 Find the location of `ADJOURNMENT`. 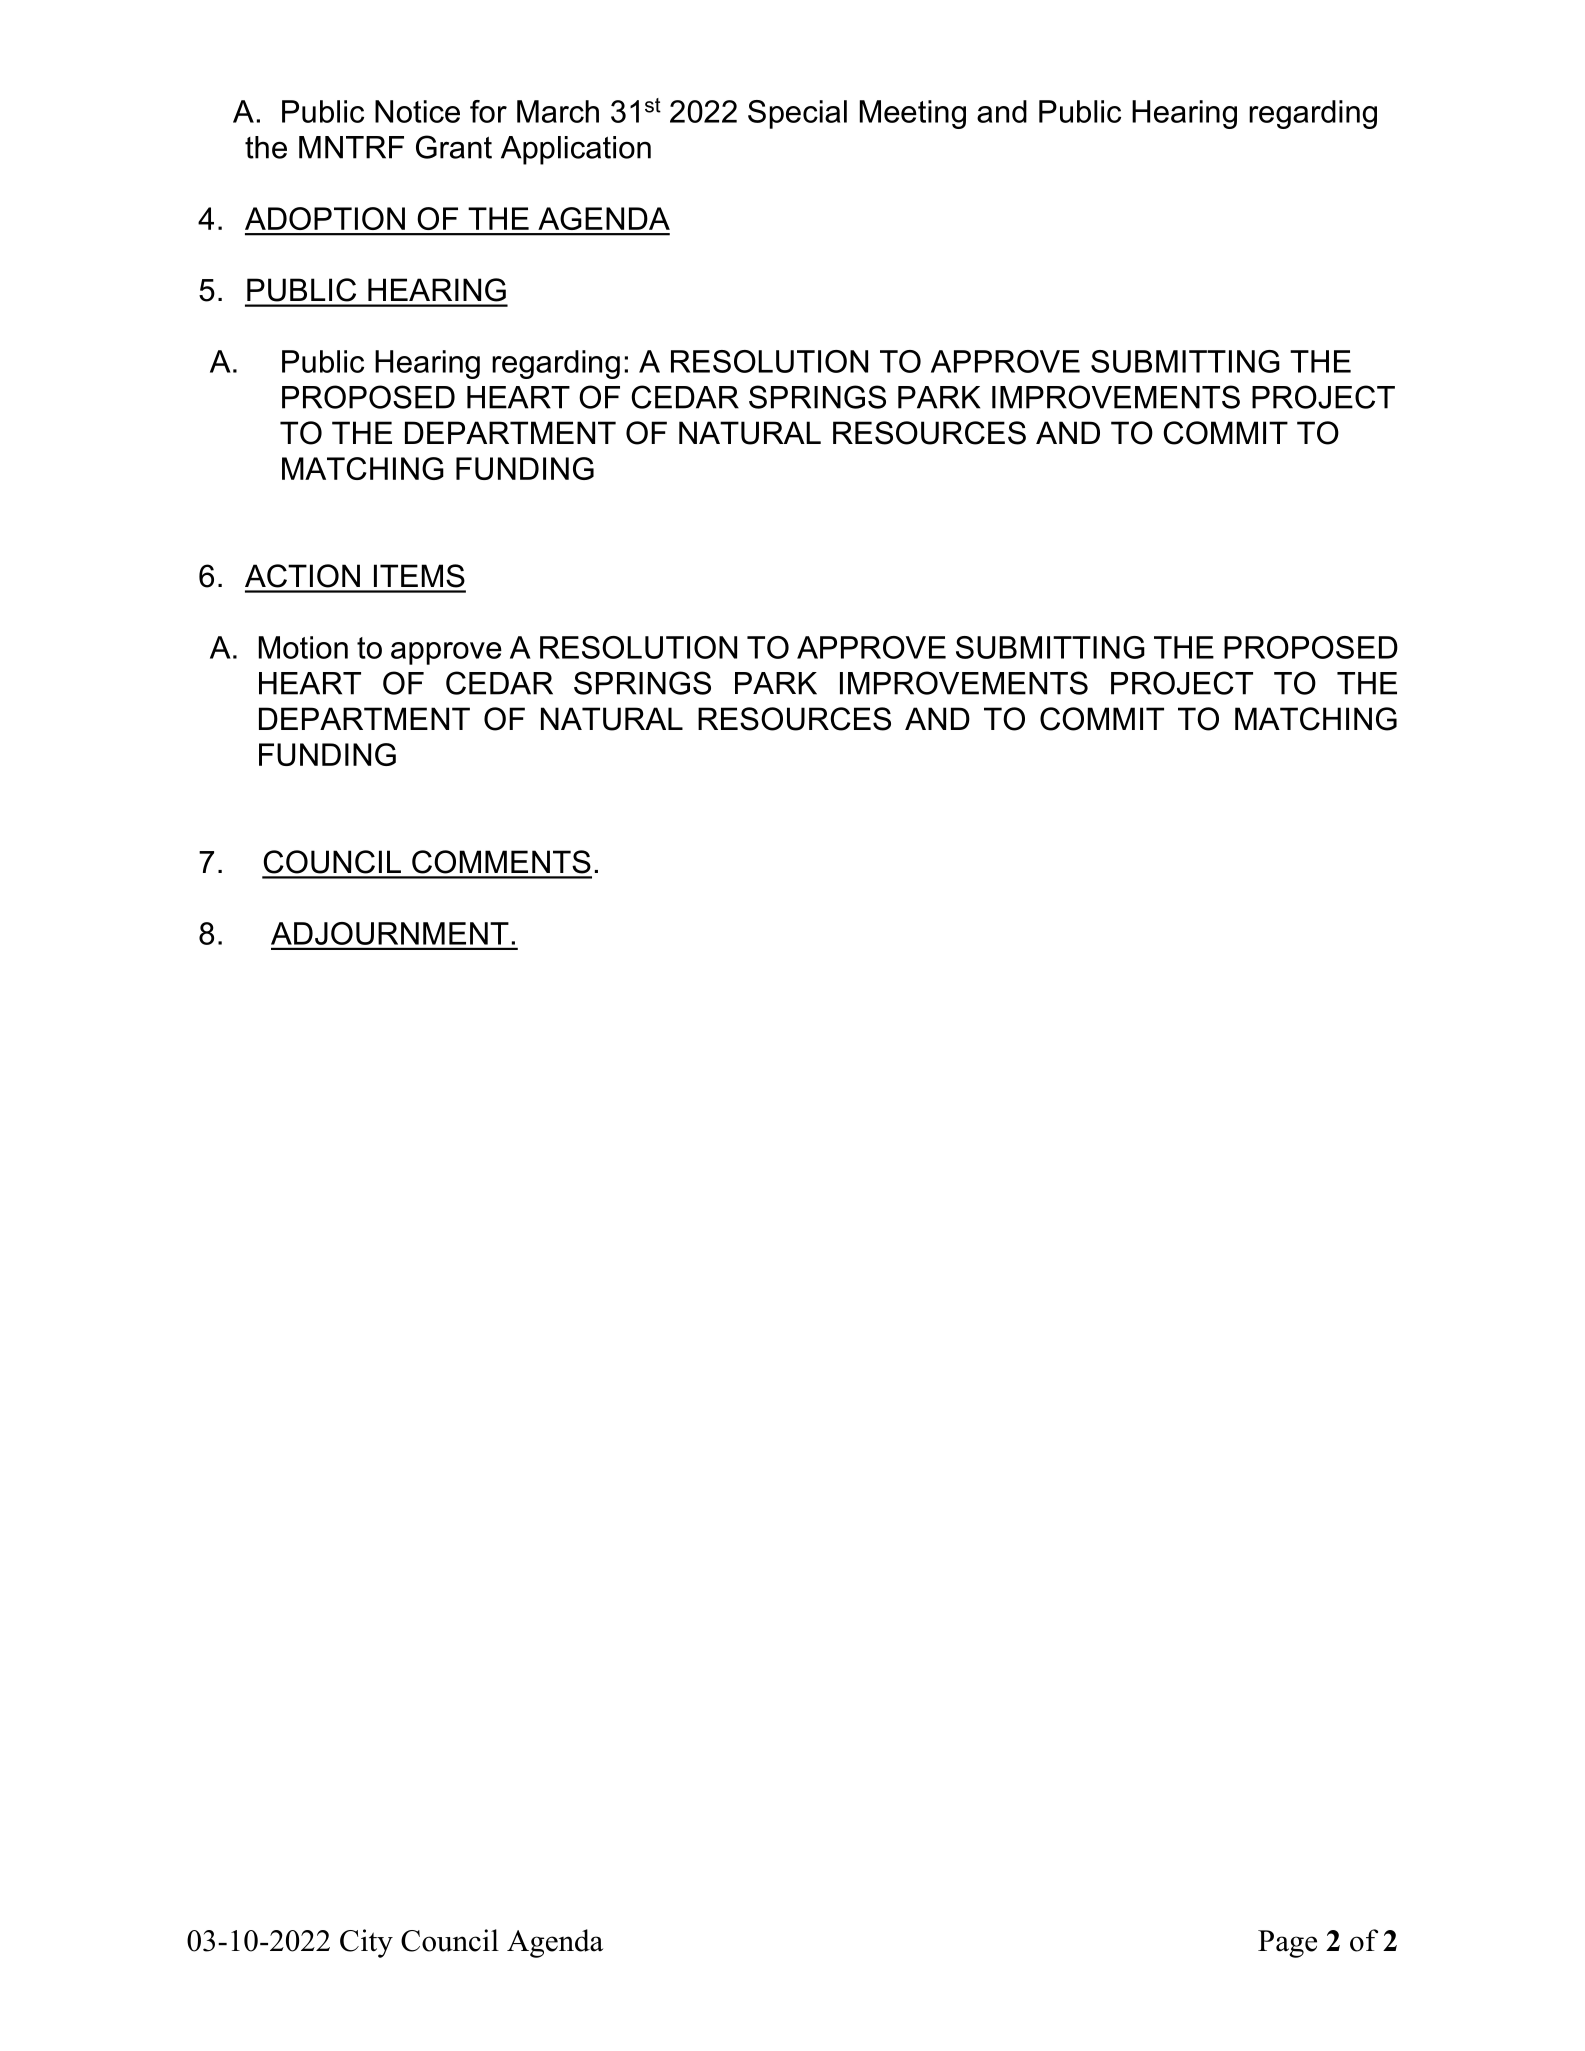

ADJOURNMENT is located at coordinates (390, 933).
